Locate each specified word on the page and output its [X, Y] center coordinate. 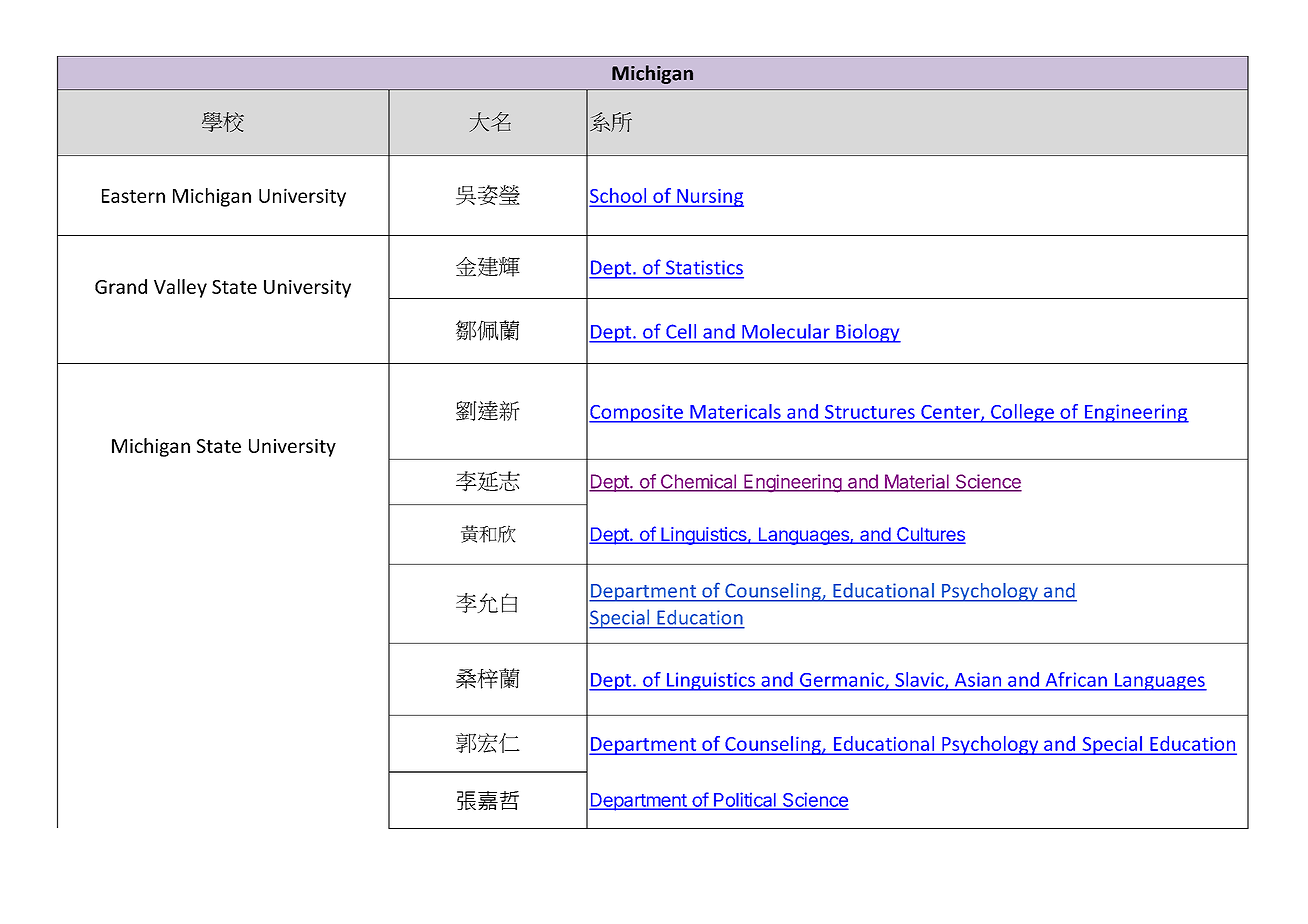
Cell [681, 331]
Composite [637, 413]
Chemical [698, 482]
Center [952, 413]
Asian [978, 680]
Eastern [133, 196]
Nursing [709, 198]
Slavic [920, 680]
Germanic [843, 681]
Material [916, 482]
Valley [180, 288]
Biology [867, 333]
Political [745, 800]
